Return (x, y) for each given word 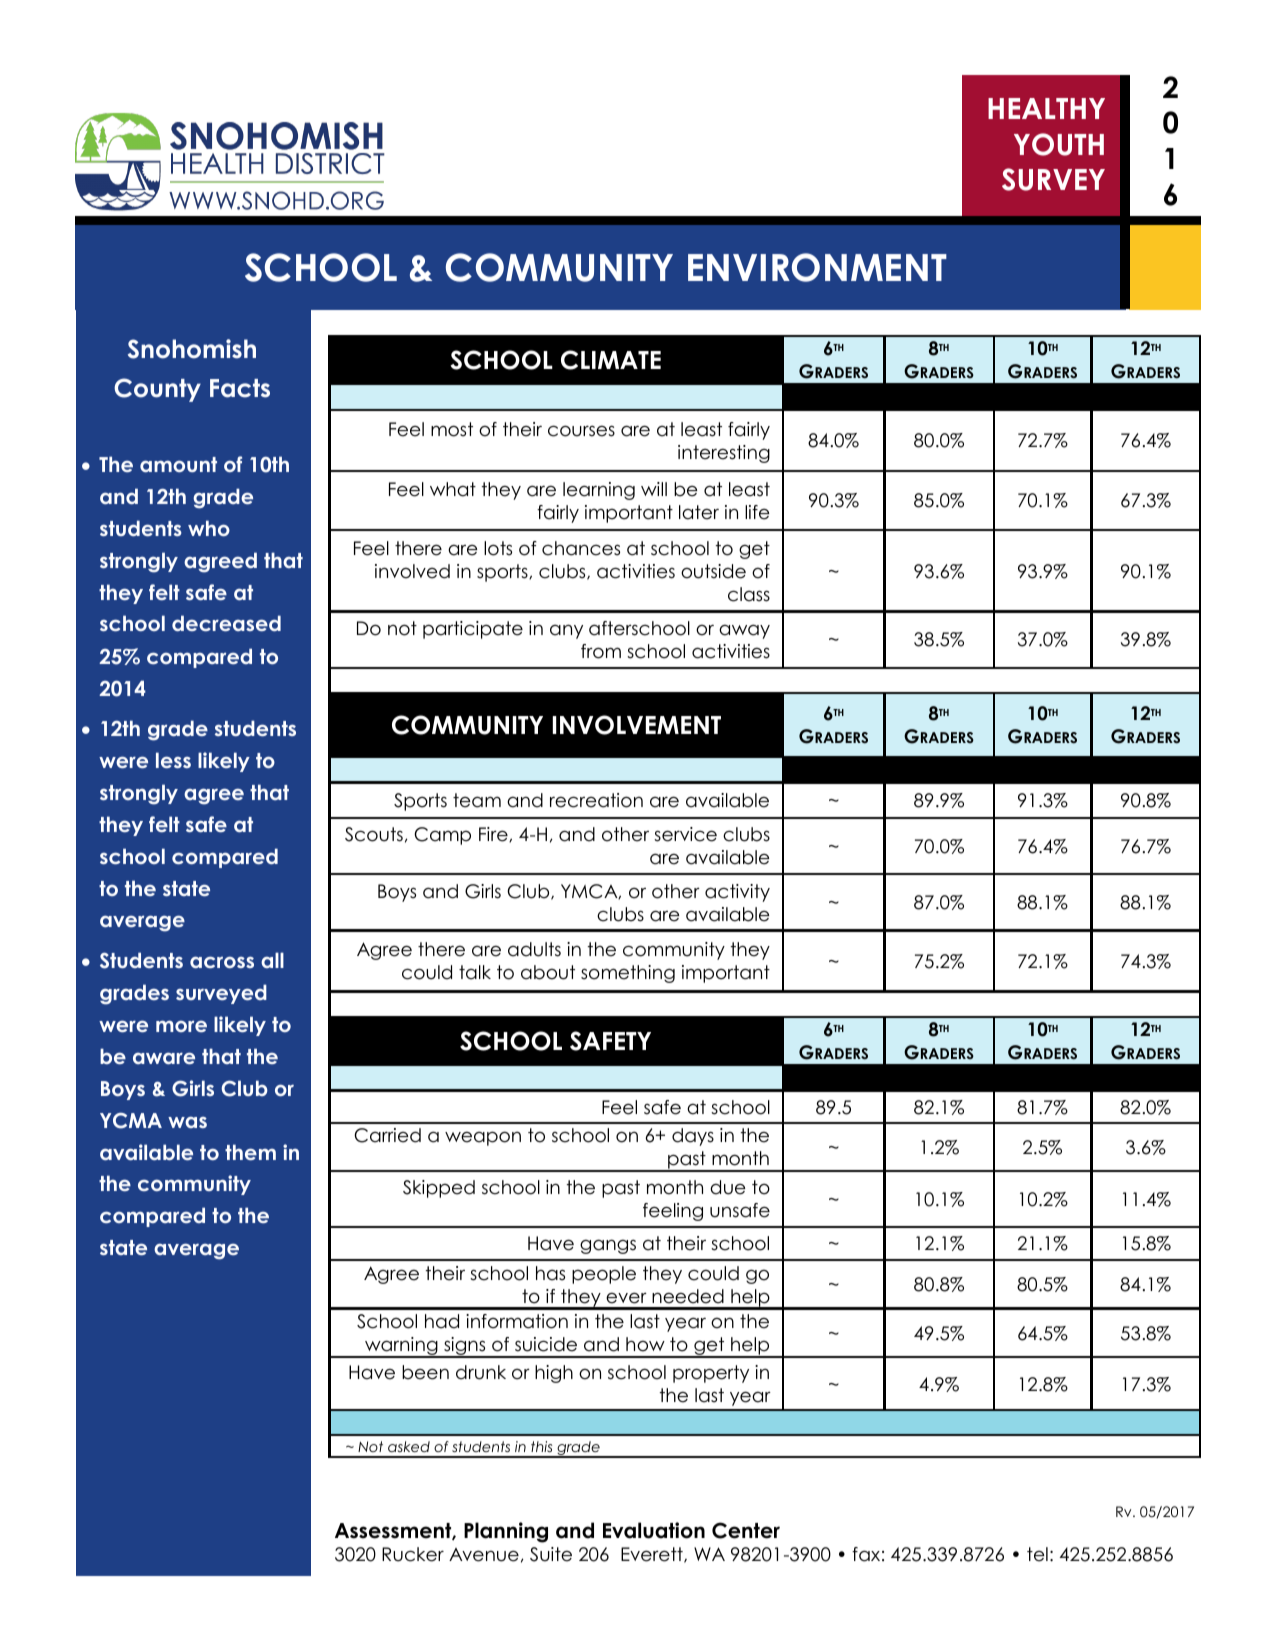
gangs (608, 1246)
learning (599, 491)
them (250, 1152)
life (757, 512)
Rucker (413, 1554)
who (209, 528)
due (727, 1187)
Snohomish (192, 349)
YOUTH (1059, 144)
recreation (596, 800)
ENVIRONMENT (817, 267)
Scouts (374, 834)
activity (737, 893)
